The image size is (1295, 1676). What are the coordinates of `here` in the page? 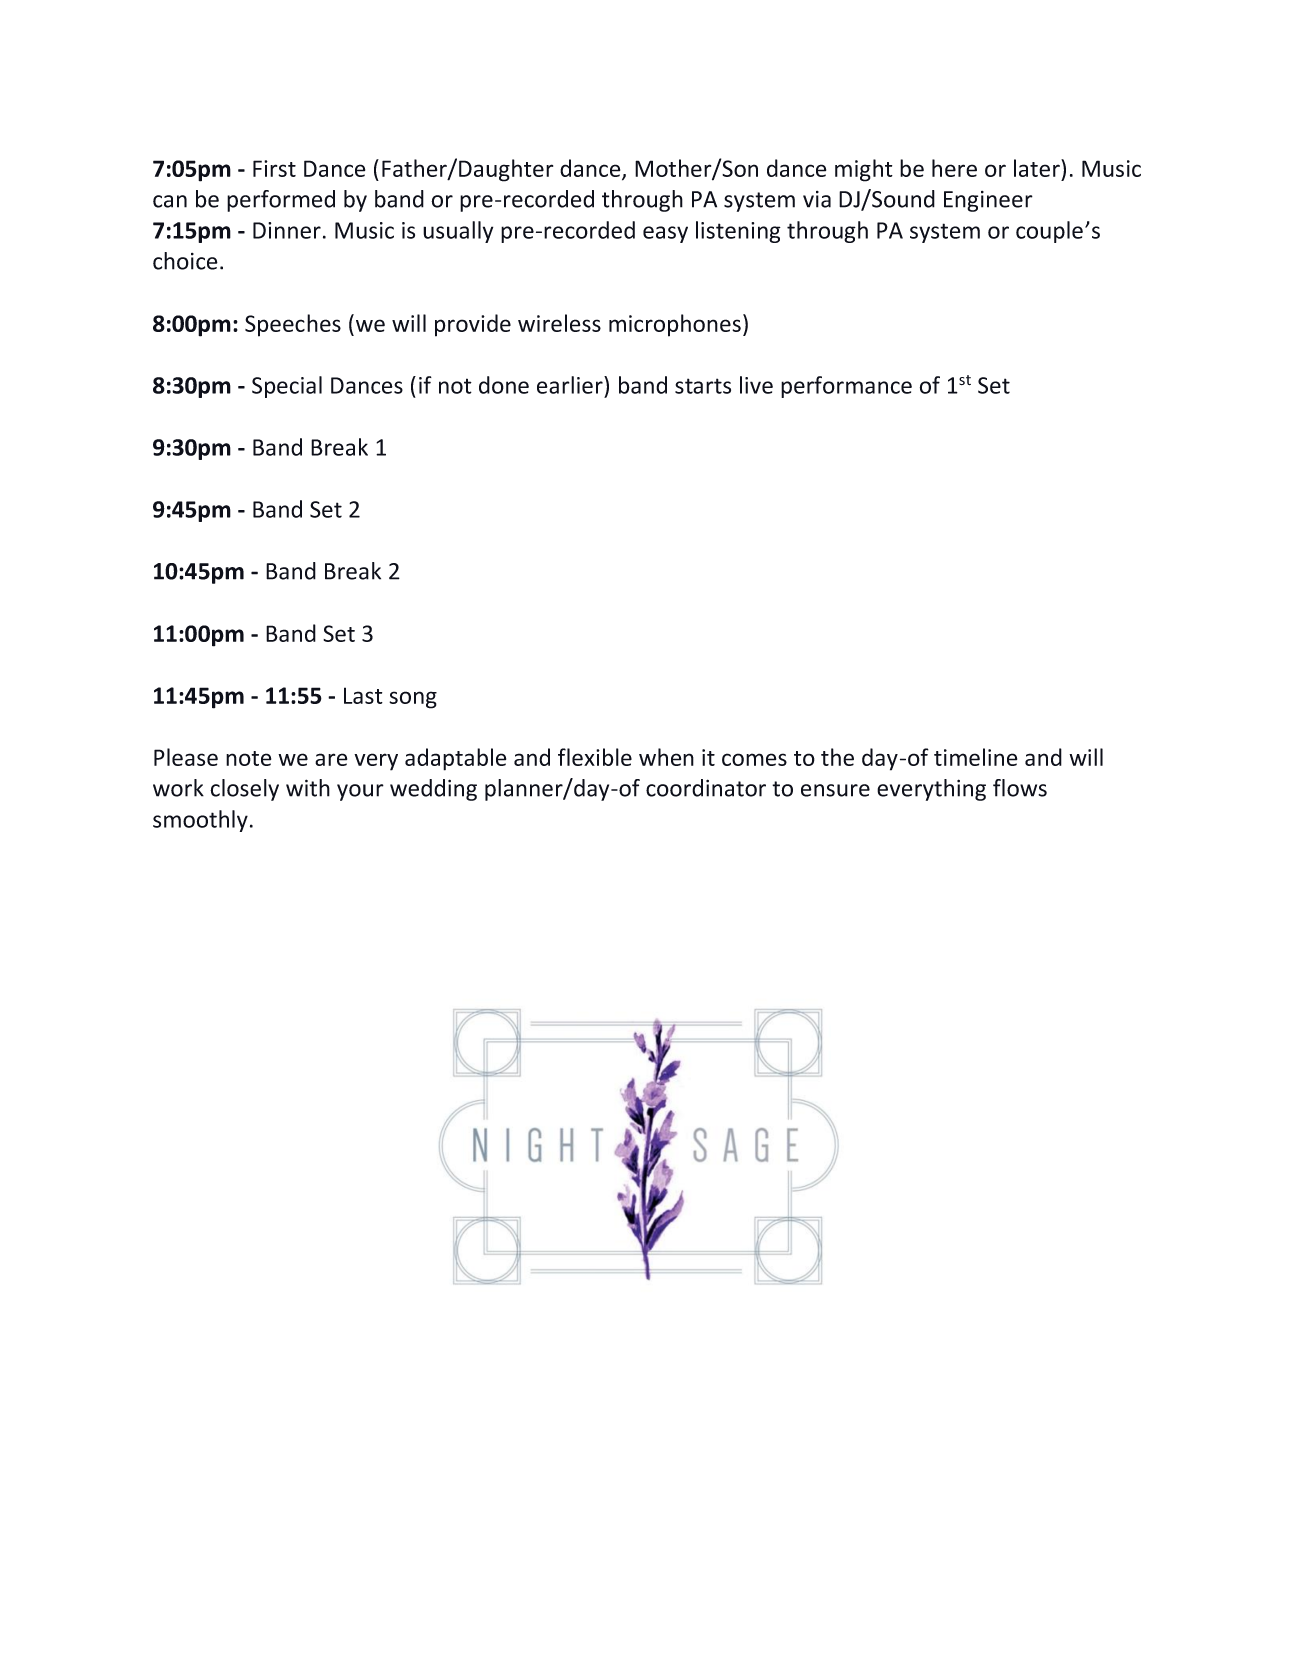 It's located at (954, 168).
